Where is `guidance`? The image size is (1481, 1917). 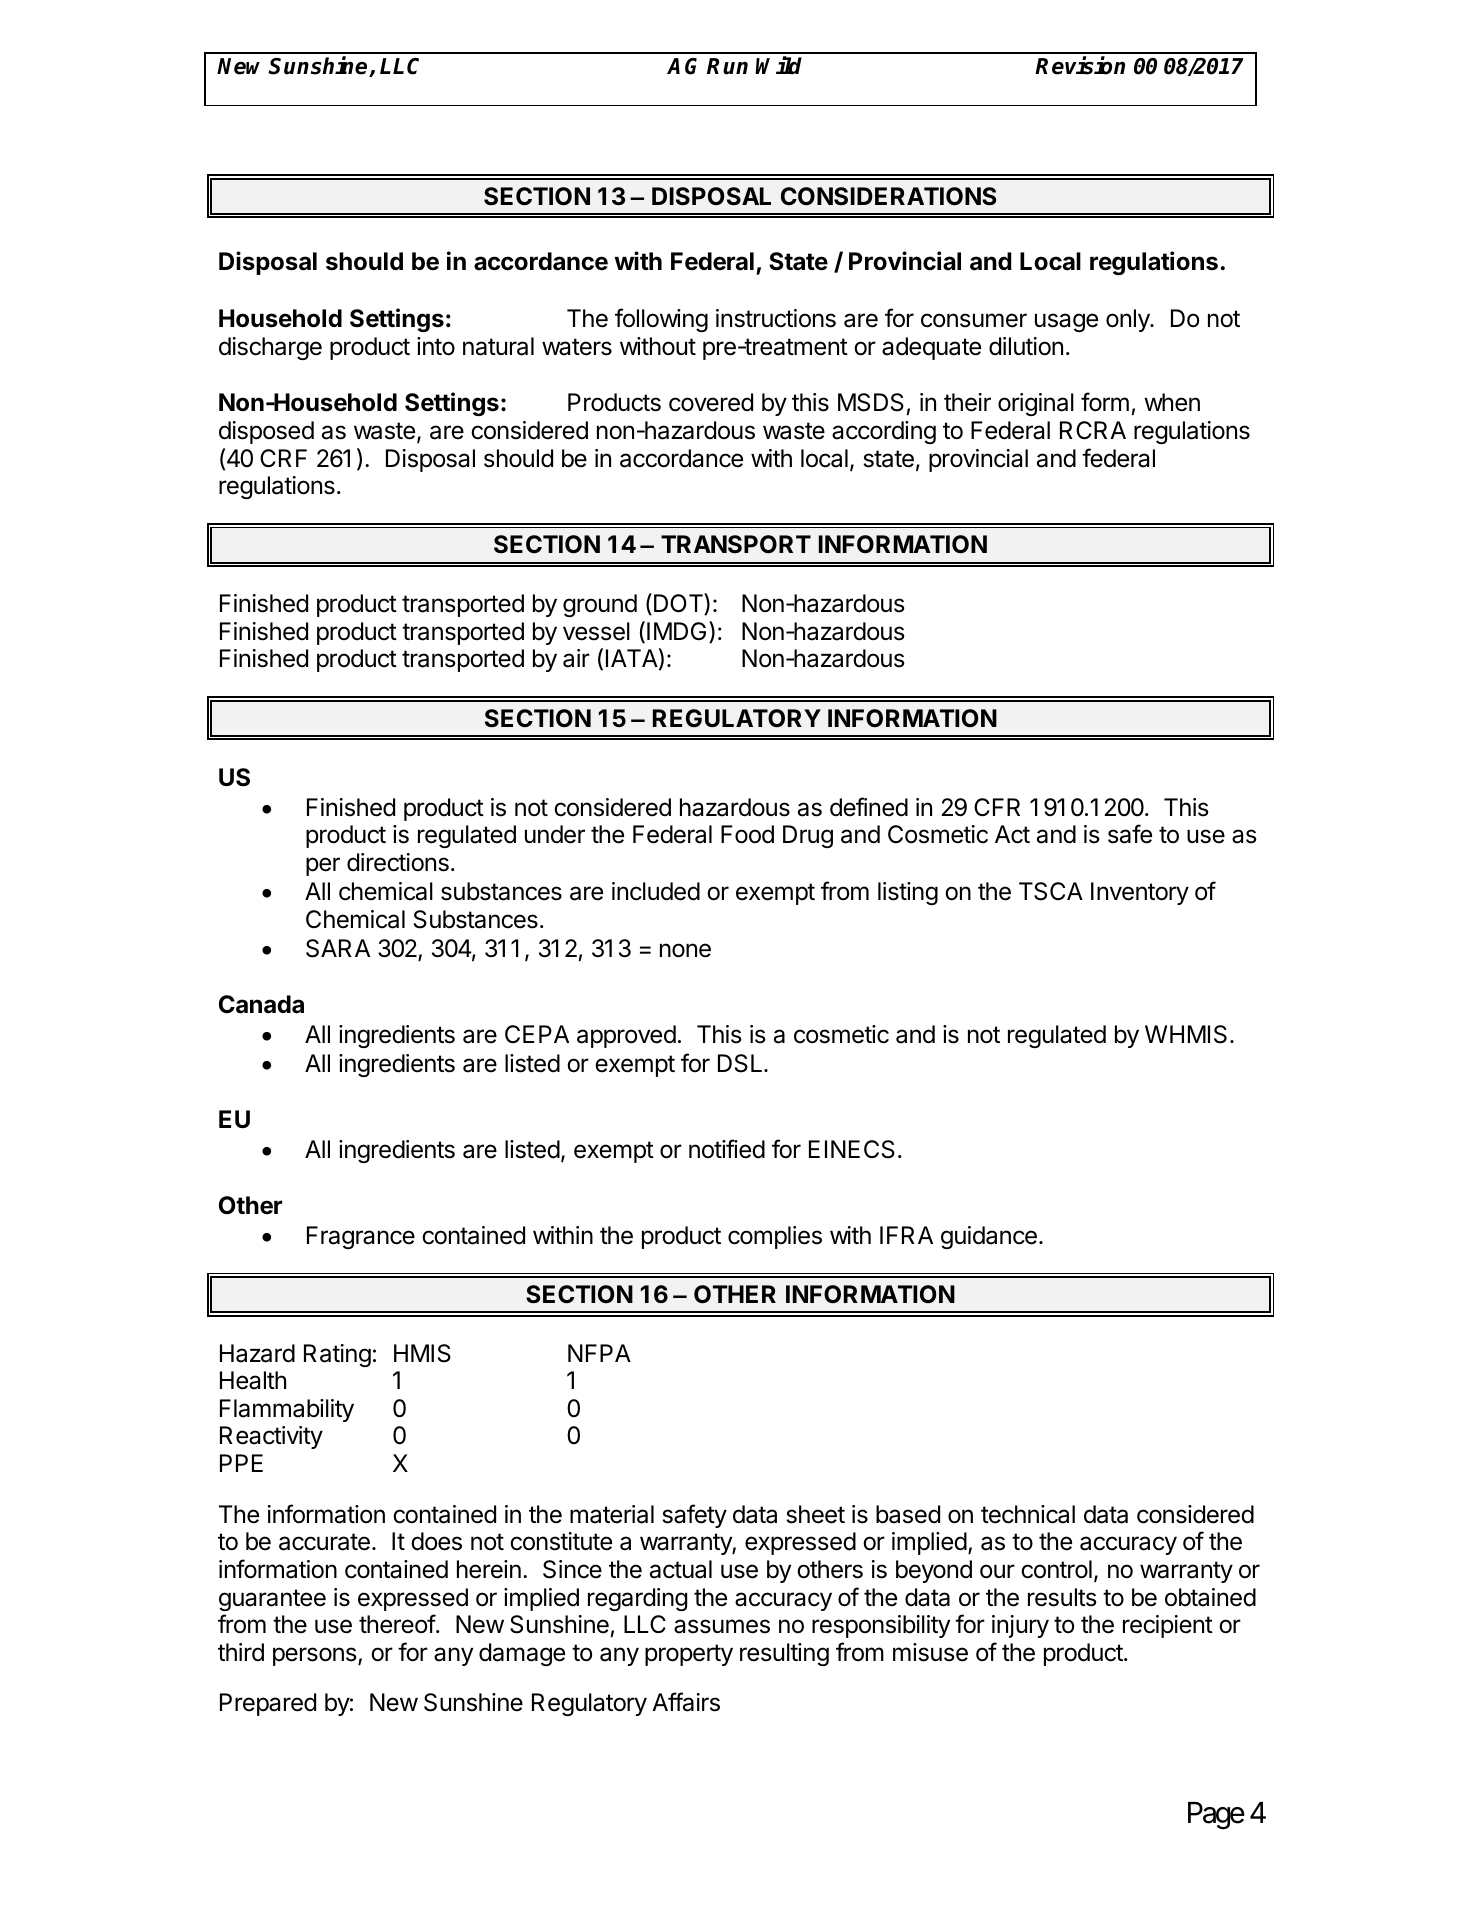
guidance is located at coordinates (989, 1237).
